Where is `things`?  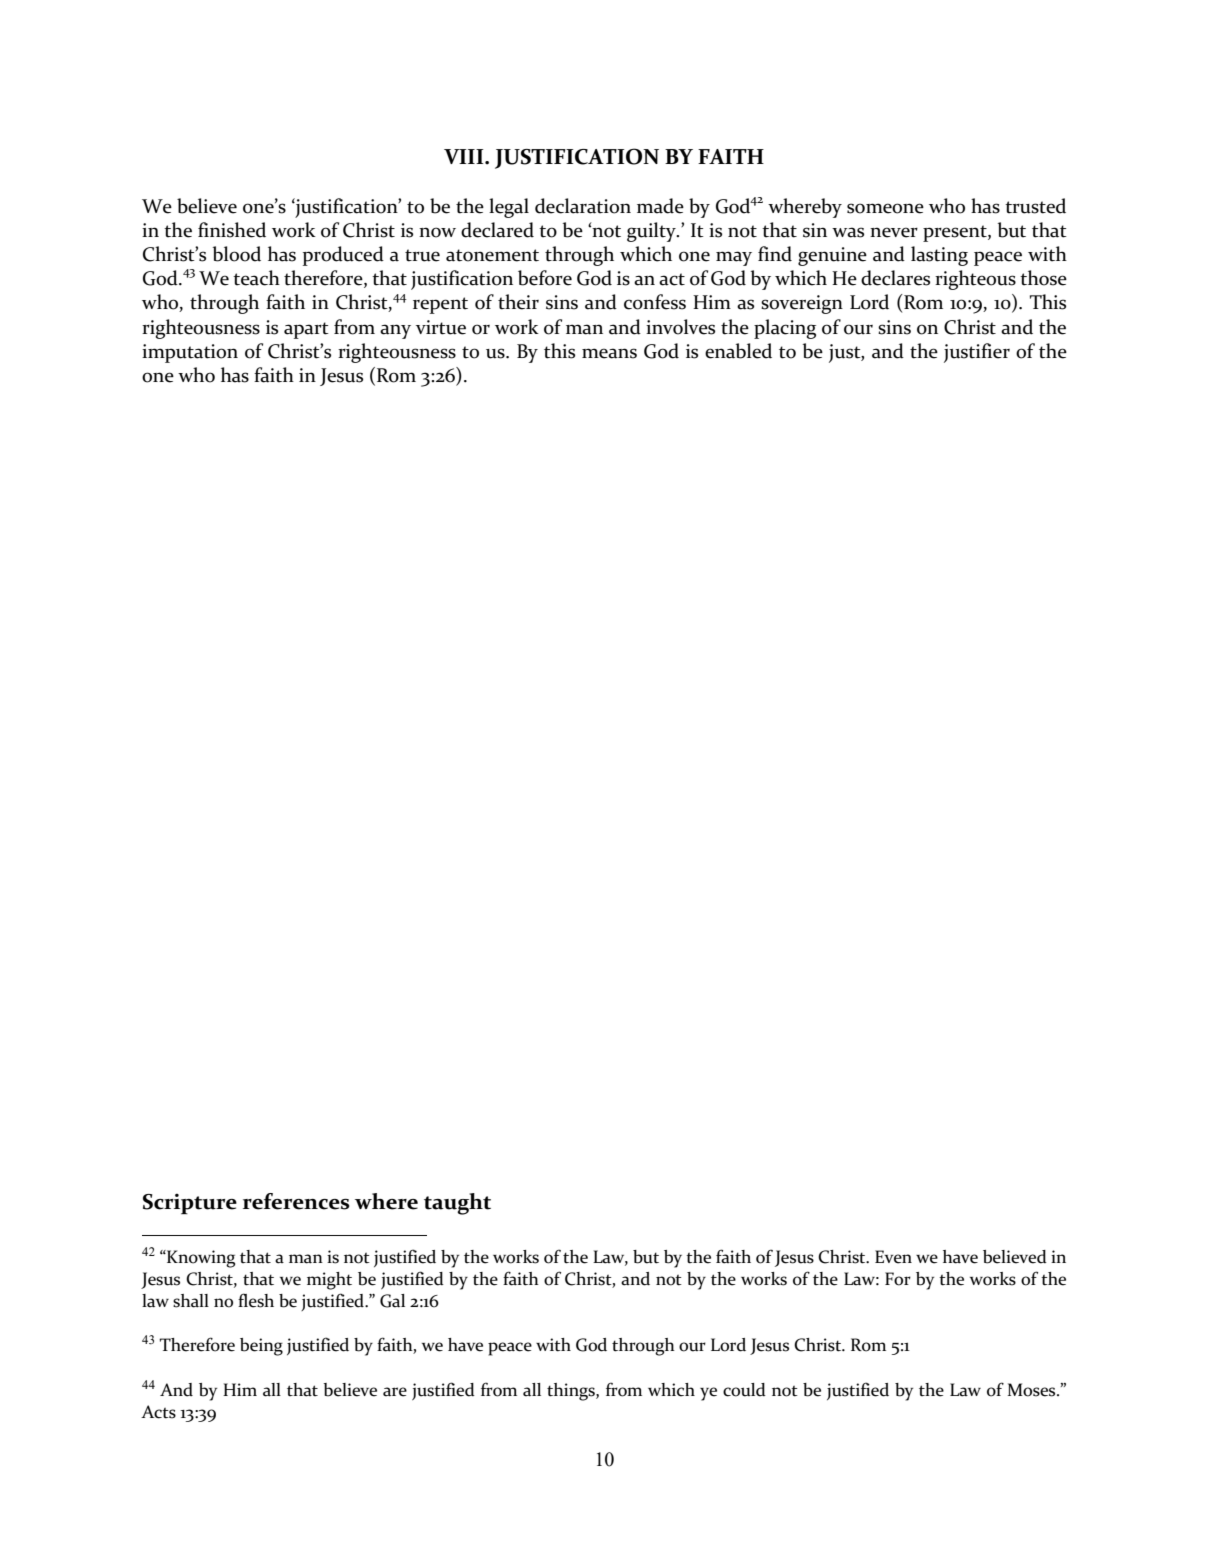 things is located at coordinates (572, 1392).
